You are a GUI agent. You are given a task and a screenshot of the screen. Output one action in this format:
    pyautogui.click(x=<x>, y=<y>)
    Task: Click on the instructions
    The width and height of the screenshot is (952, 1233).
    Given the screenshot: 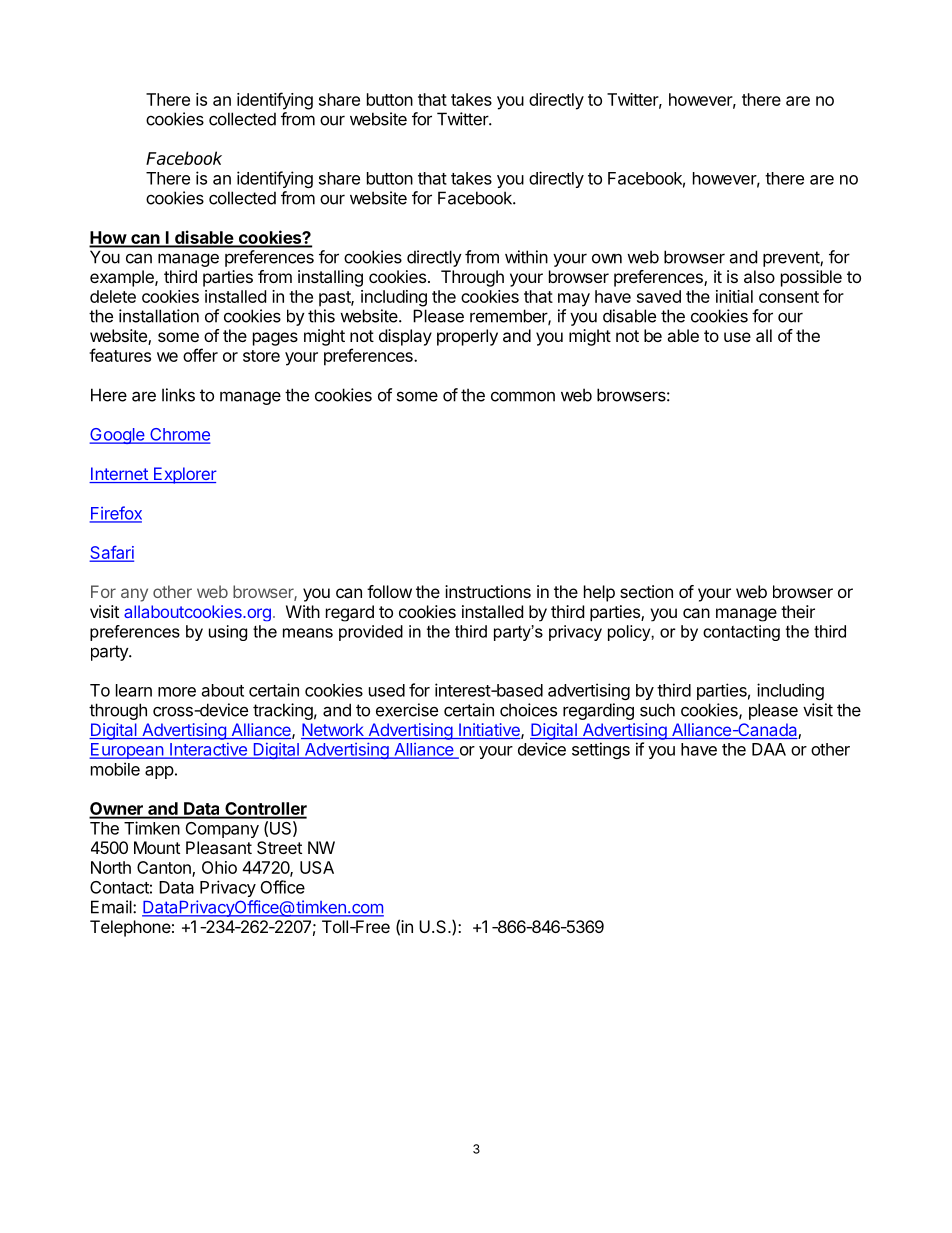 What is the action you would take?
    pyautogui.click(x=488, y=591)
